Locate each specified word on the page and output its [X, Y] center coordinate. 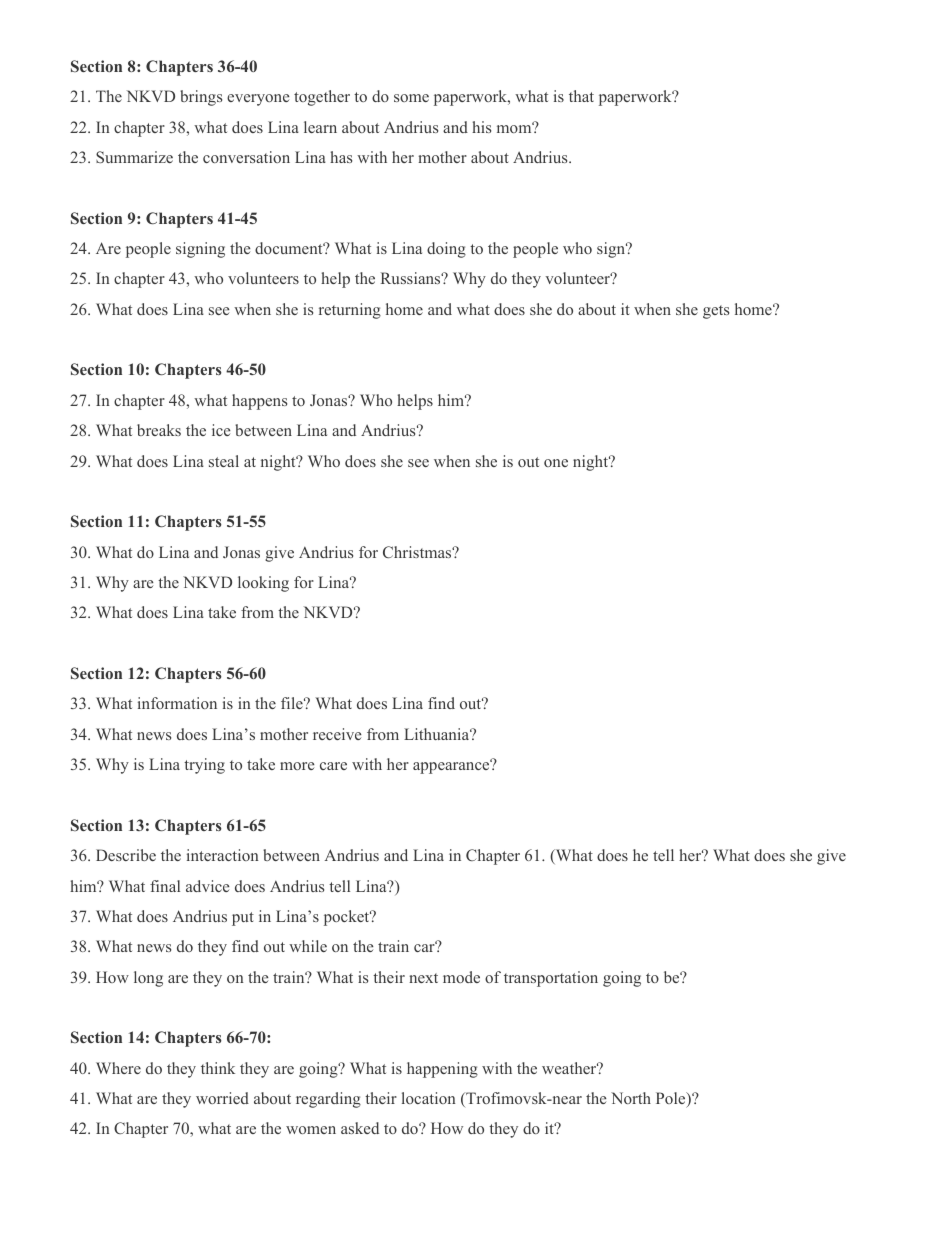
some [411, 98]
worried [222, 1098]
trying [204, 766]
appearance [452, 767]
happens [259, 402]
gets [716, 312]
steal [224, 461]
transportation [551, 979]
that [581, 96]
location [428, 1098]
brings [201, 98]
